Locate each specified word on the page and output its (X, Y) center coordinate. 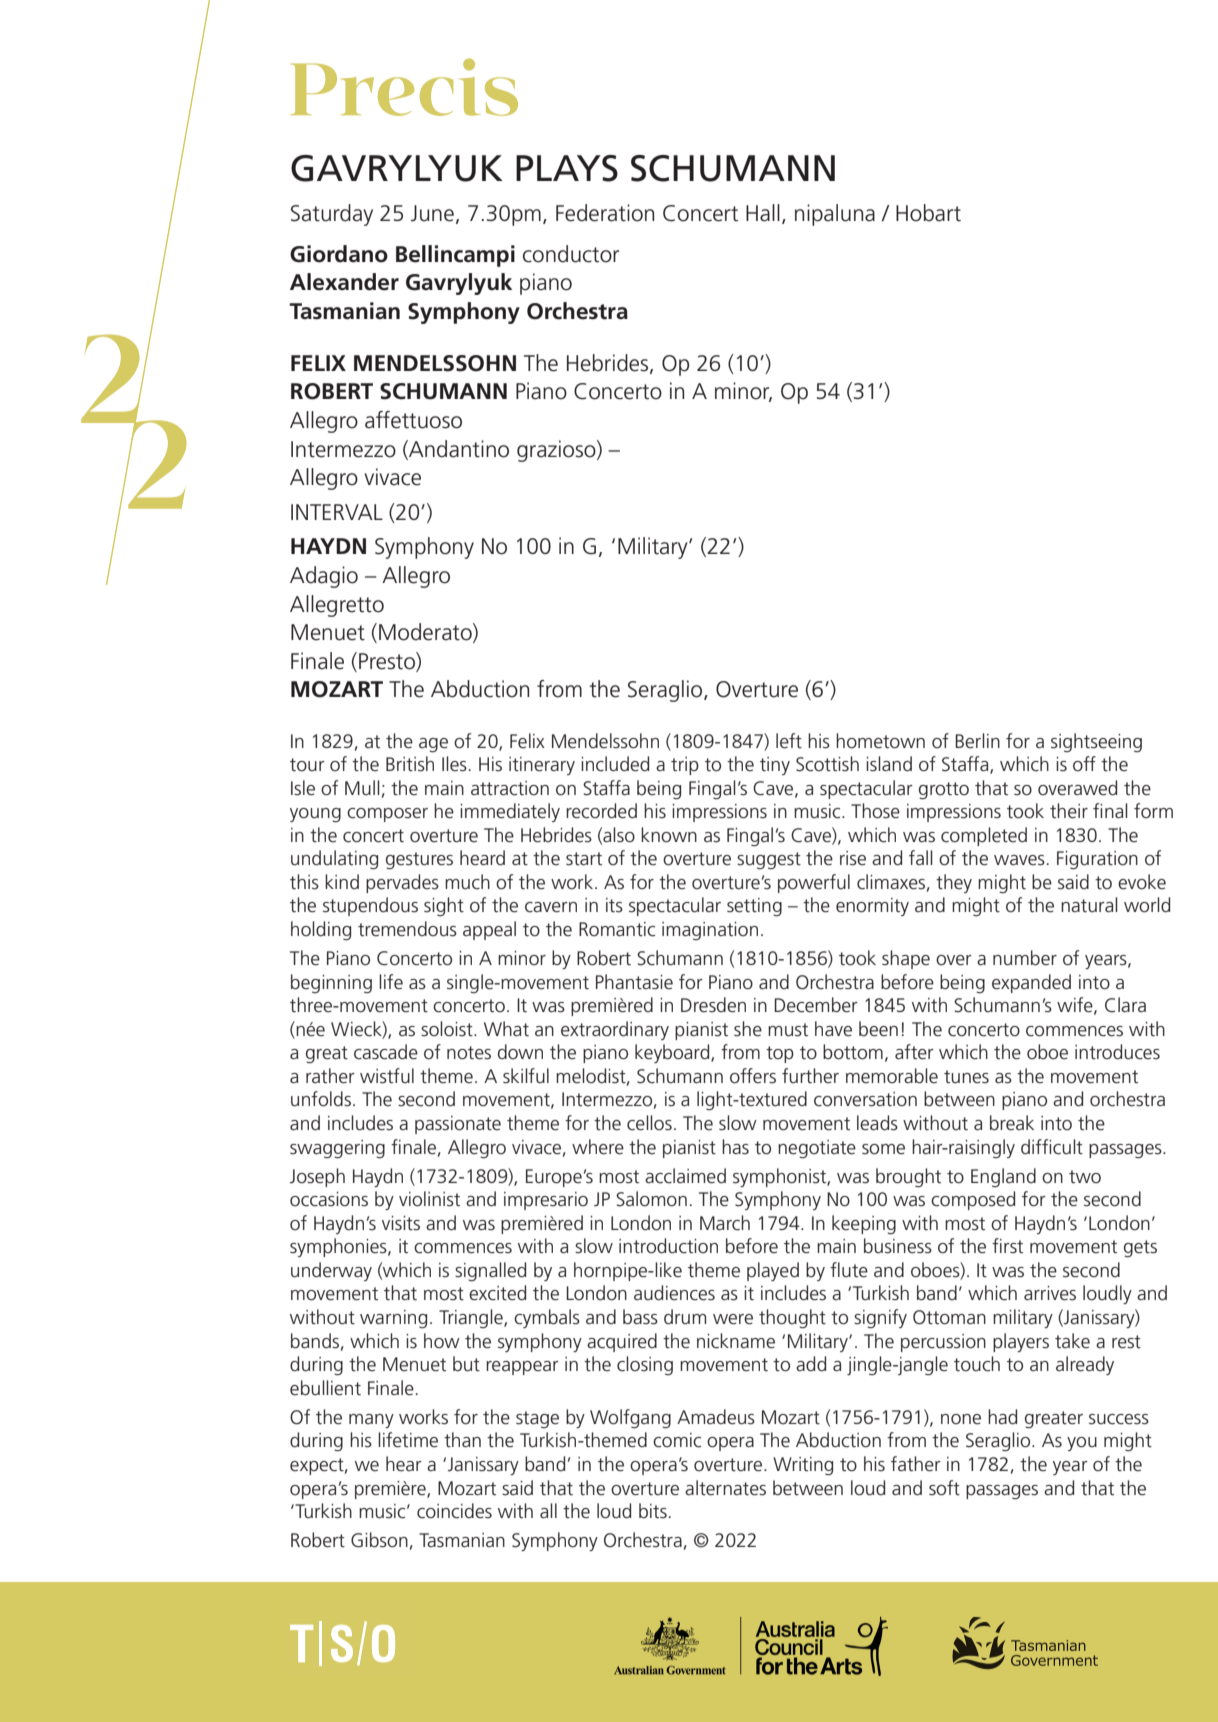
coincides (454, 1511)
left (789, 741)
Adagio (324, 577)
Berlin (977, 741)
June (432, 213)
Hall (763, 213)
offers (753, 1076)
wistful (387, 1076)
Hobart (928, 213)
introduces (1117, 1052)
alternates (725, 1488)
